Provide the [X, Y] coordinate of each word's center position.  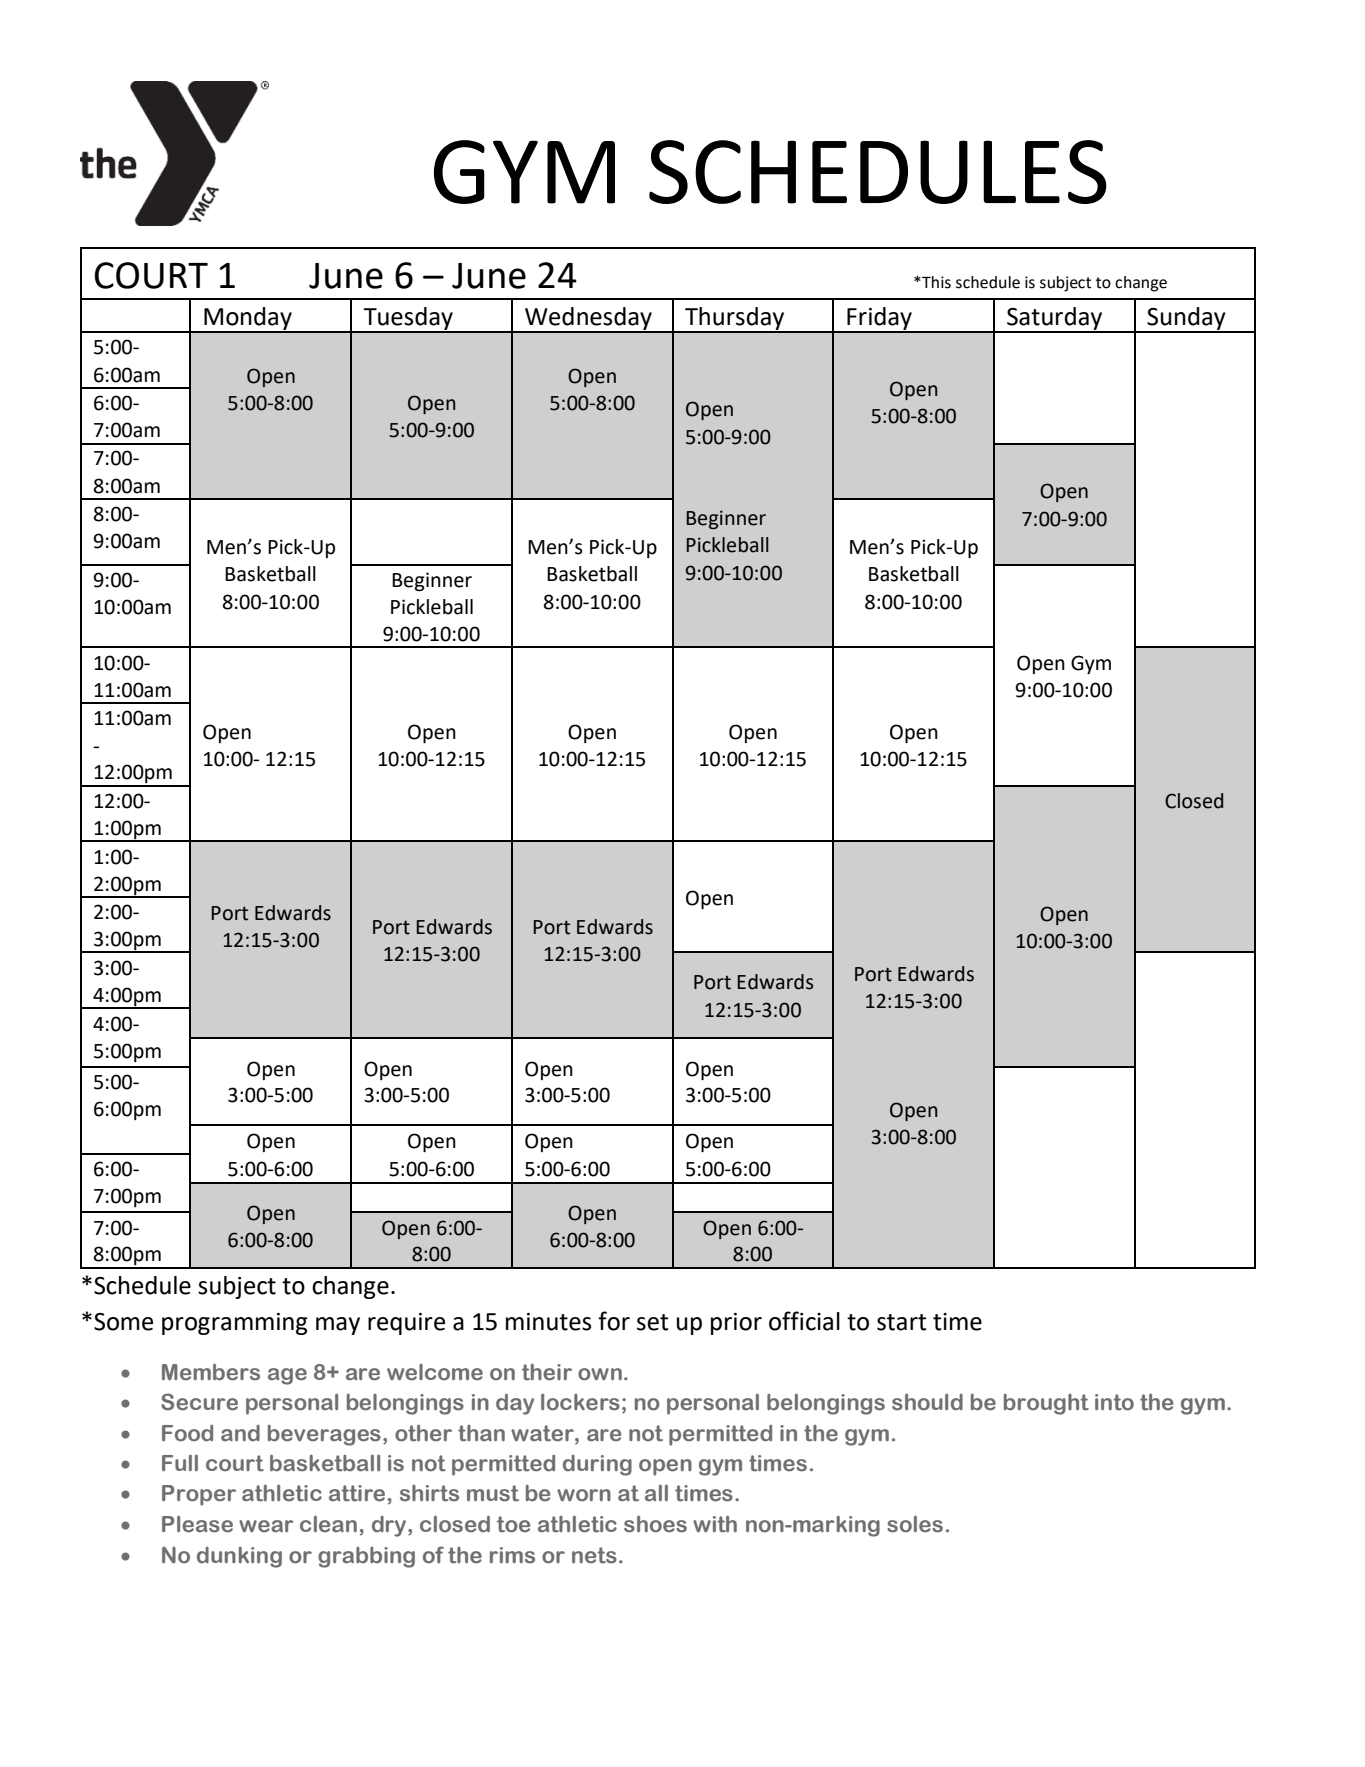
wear [266, 1526]
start [902, 1322]
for [614, 1321]
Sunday [1186, 319]
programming [235, 1324]
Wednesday [588, 319]
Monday [248, 319]
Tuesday [408, 319]
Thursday [735, 319]
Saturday [1055, 319]
